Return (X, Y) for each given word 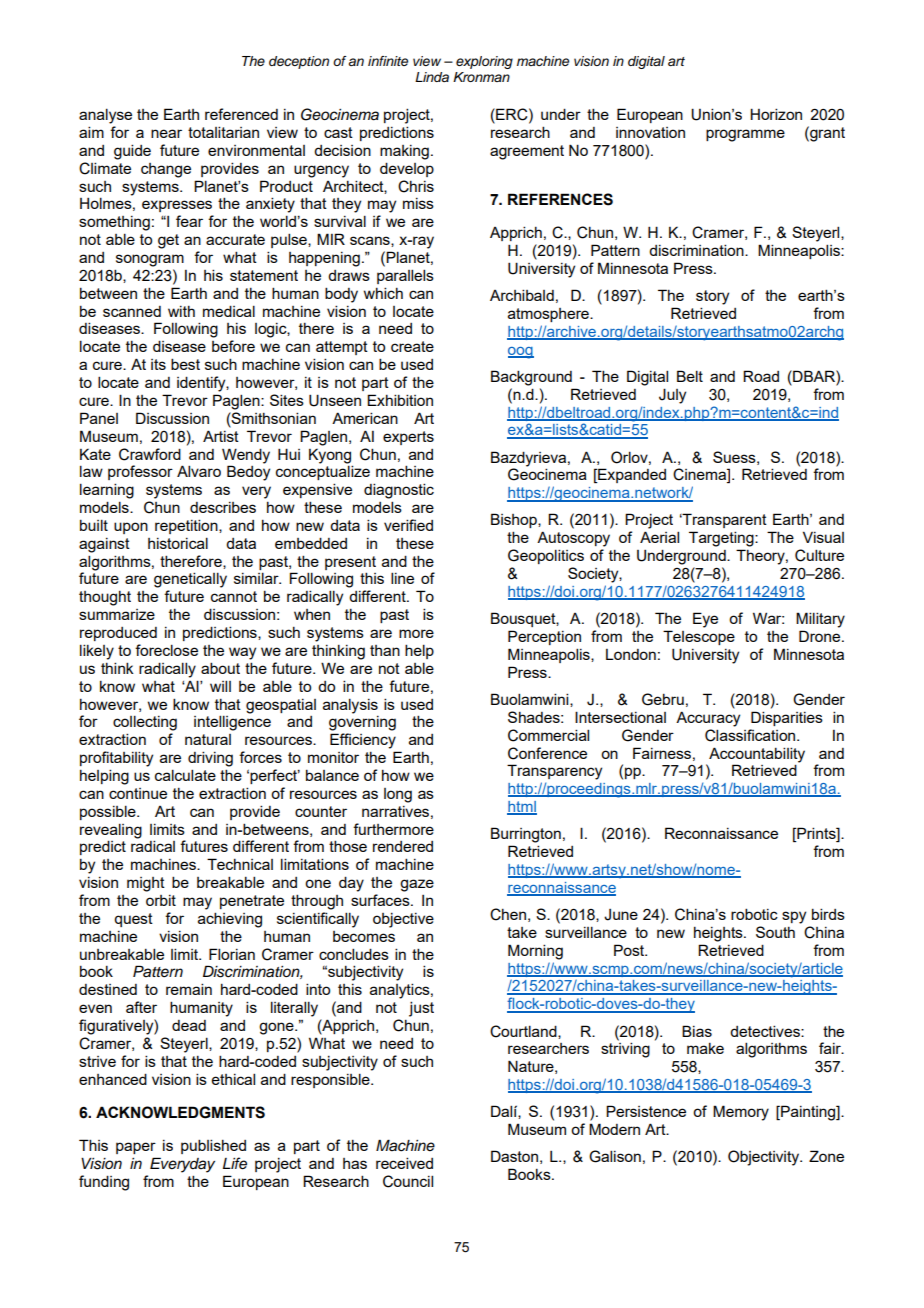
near (166, 133)
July (672, 396)
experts (408, 438)
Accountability (757, 755)
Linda (432, 77)
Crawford (150, 454)
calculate (185, 775)
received (404, 1163)
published (213, 1146)
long (398, 795)
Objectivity (765, 1158)
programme (745, 135)
